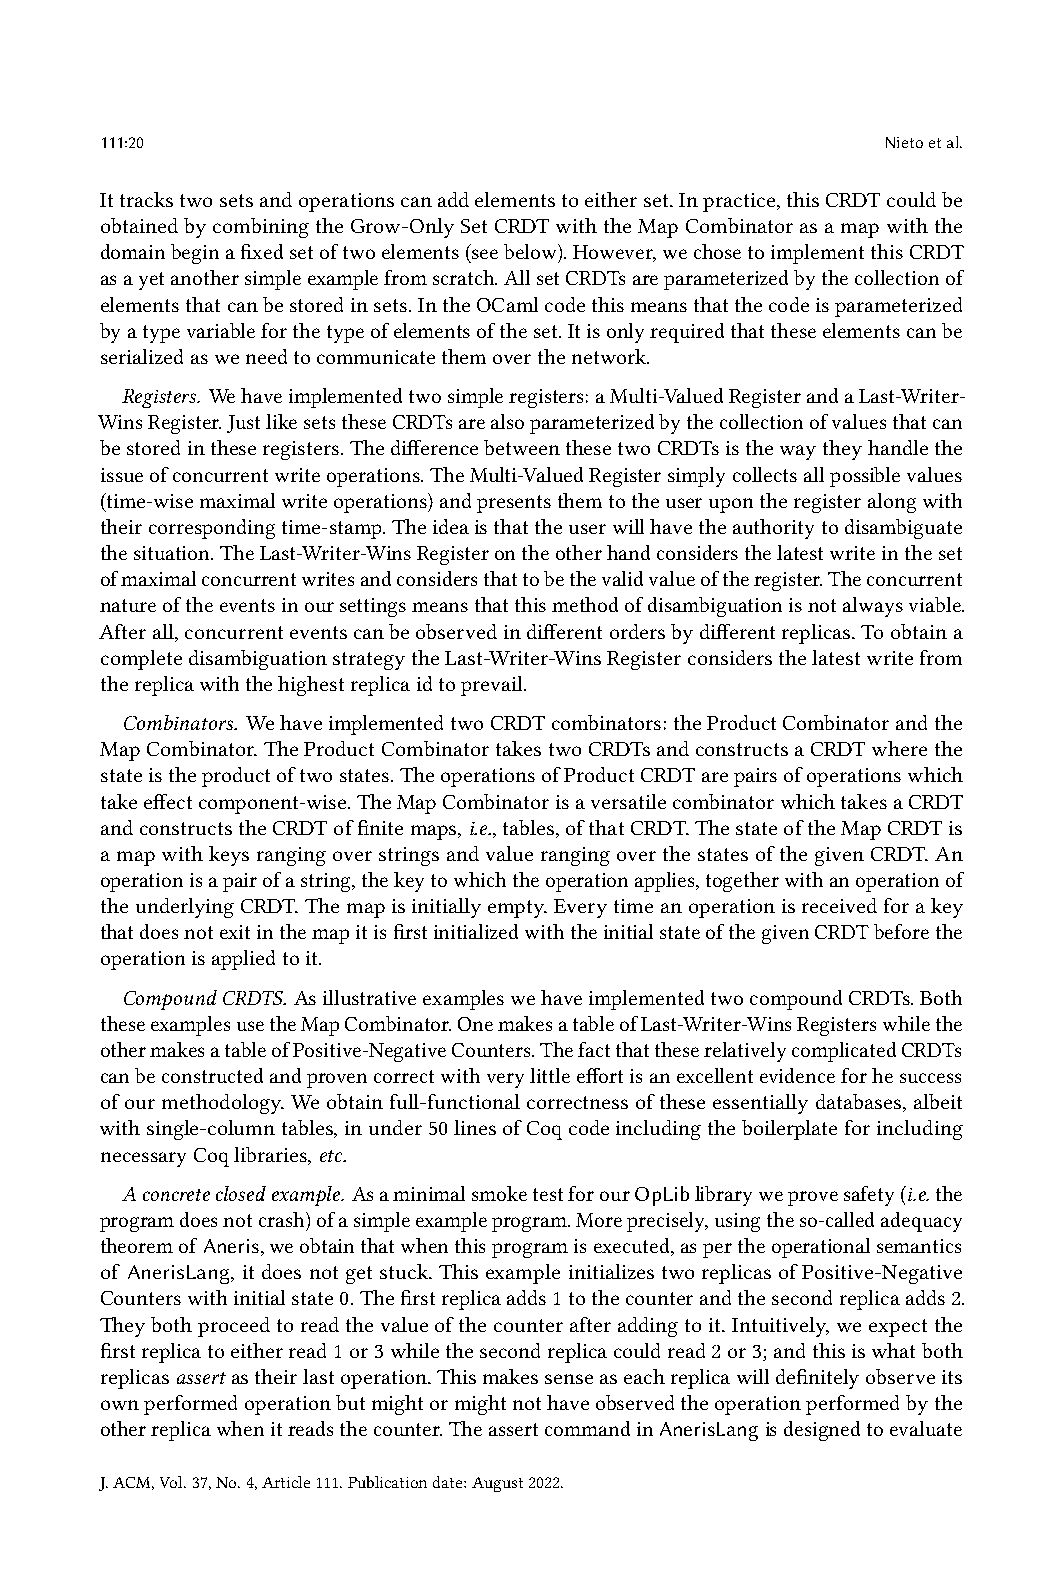 This image has height=1575, width=1063. What do you see at coordinates (229, 856) in the image?
I see `keys` at bounding box center [229, 856].
